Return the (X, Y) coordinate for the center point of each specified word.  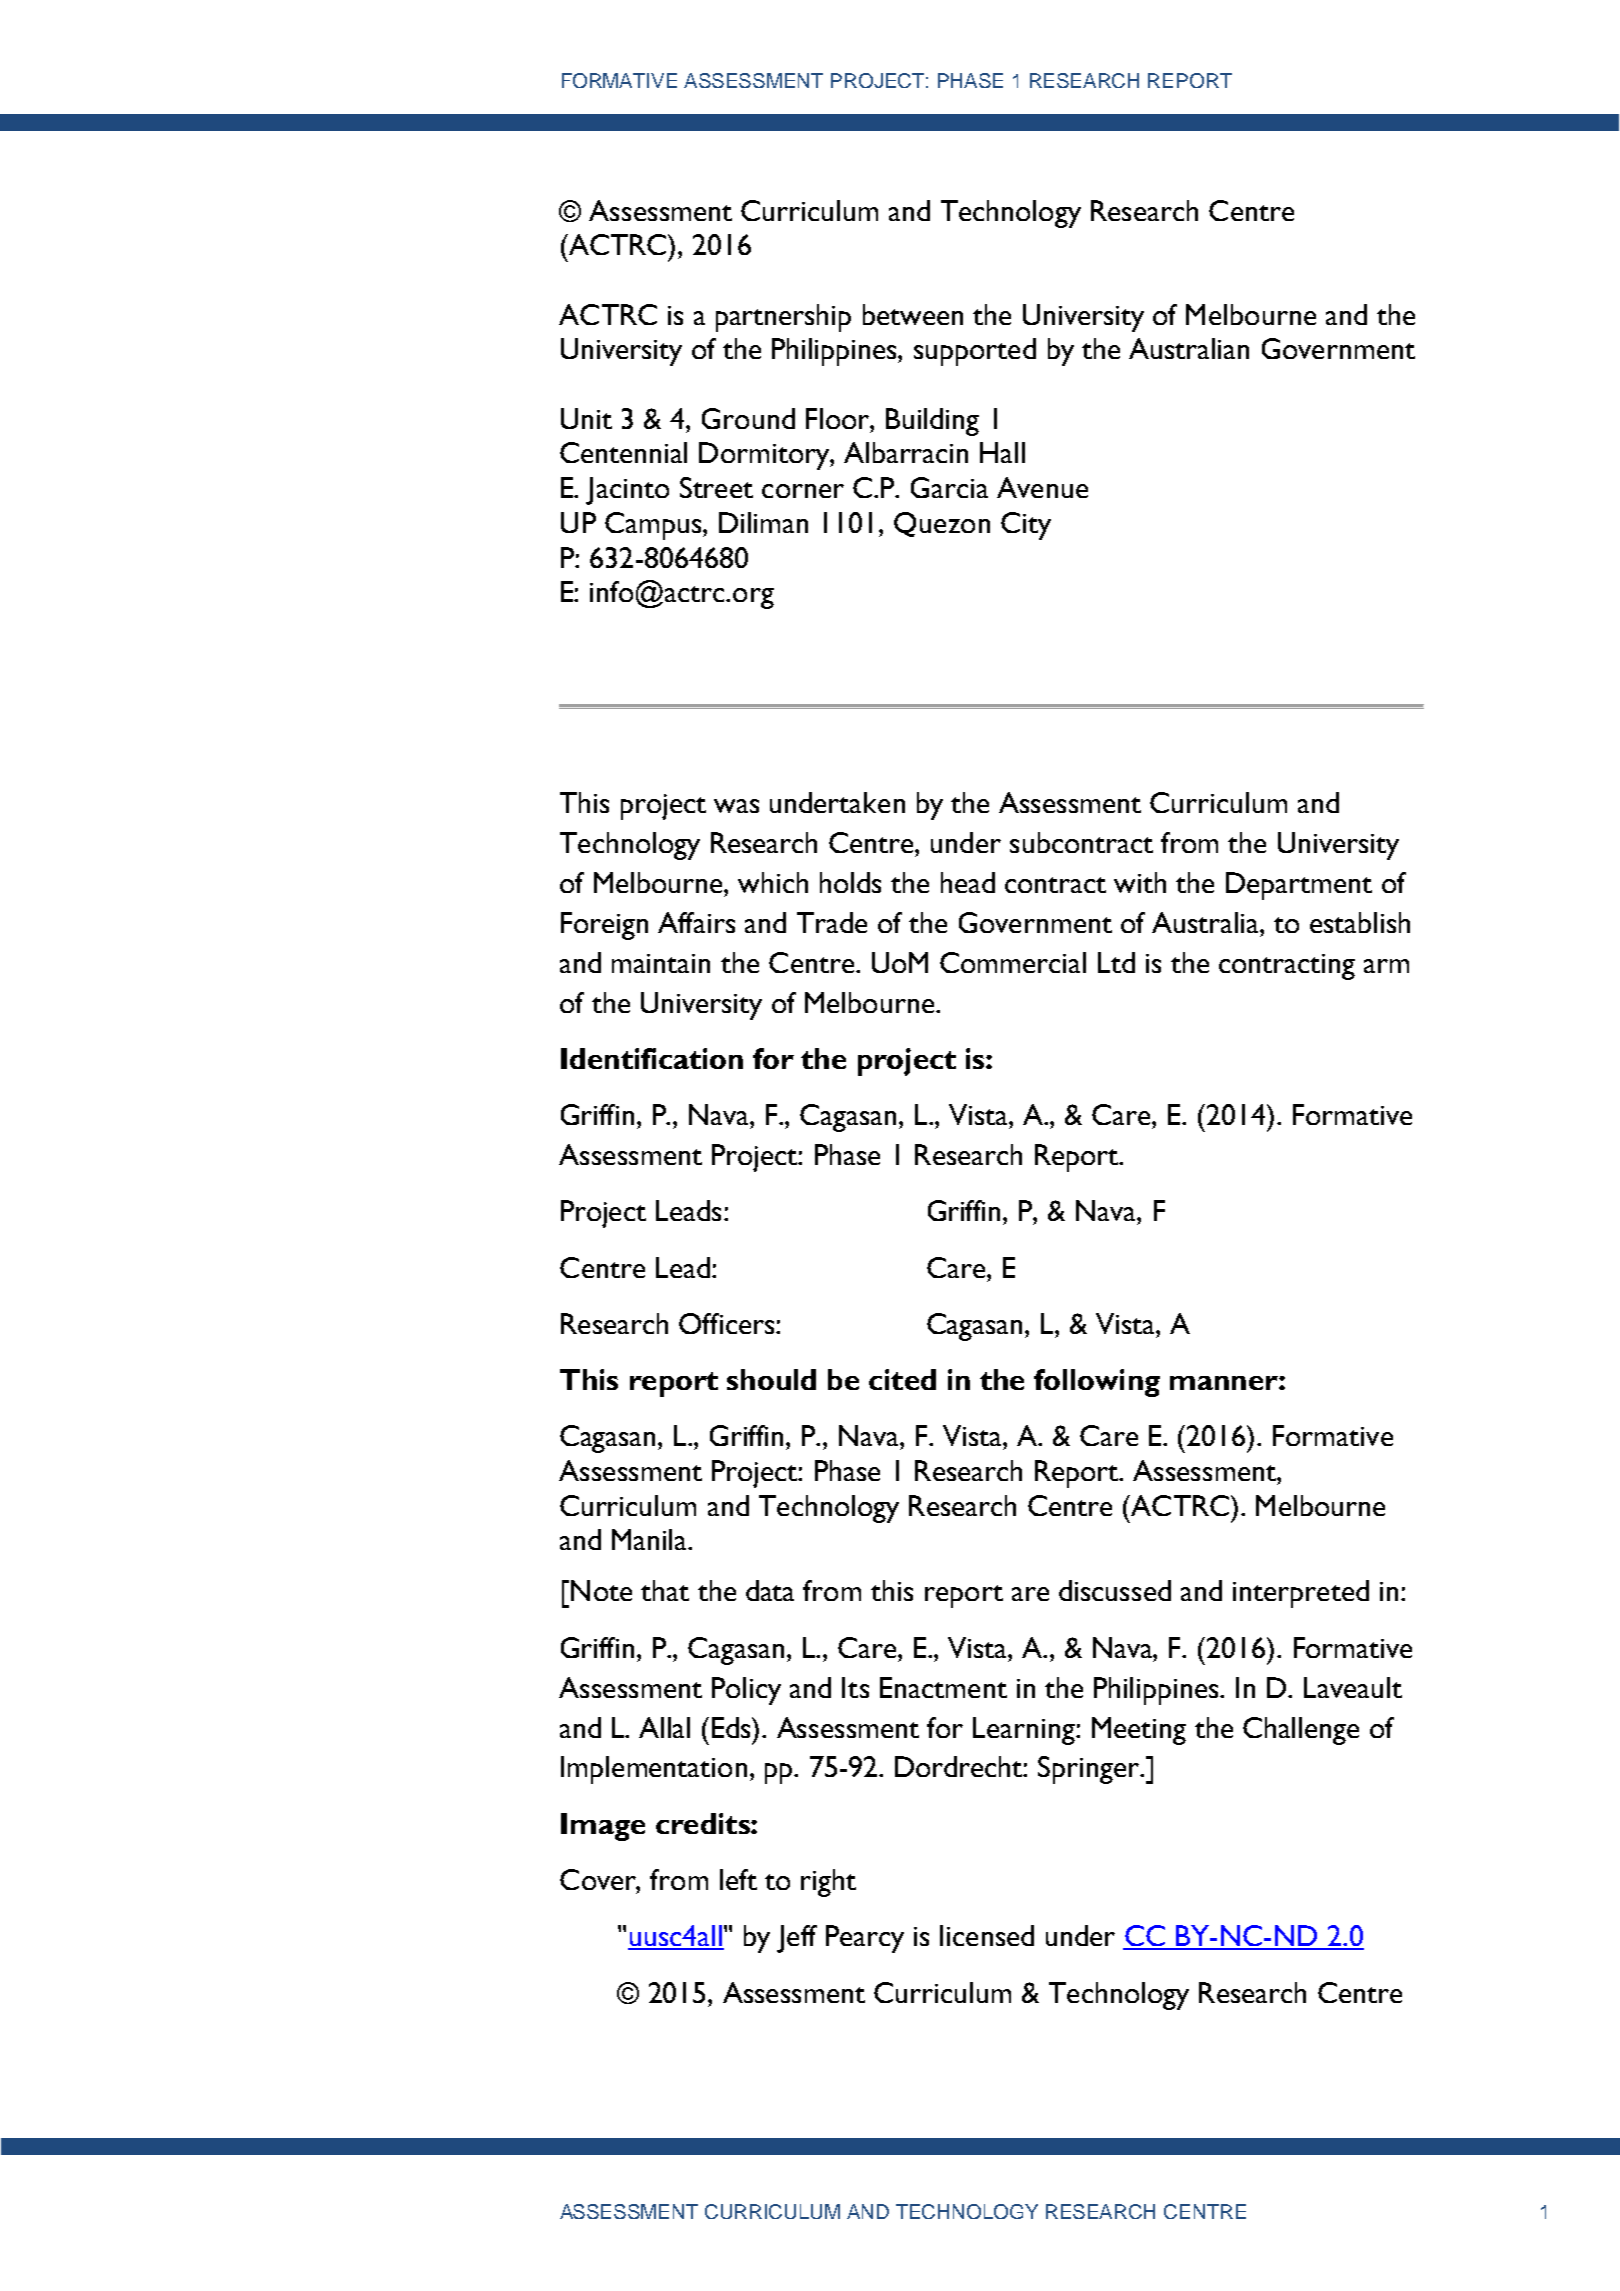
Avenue (1042, 487)
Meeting (1139, 1731)
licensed (987, 1935)
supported (975, 352)
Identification (652, 1058)
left (738, 1879)
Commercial (1013, 962)
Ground (748, 418)
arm (1386, 966)
